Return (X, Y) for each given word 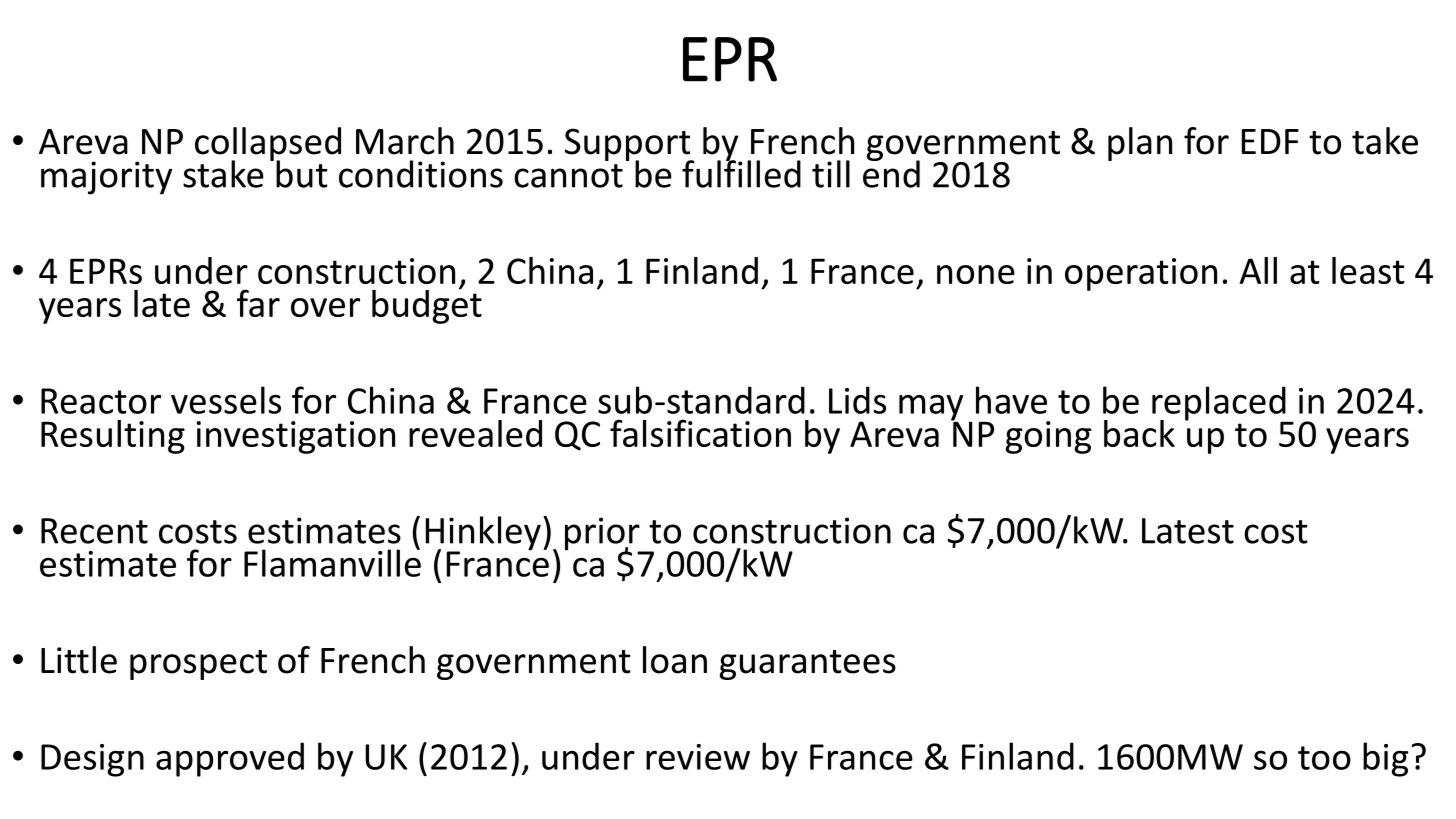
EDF (1270, 141)
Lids (857, 400)
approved (230, 759)
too (1324, 758)
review (698, 757)
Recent (94, 531)
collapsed (268, 145)
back (1139, 433)
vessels (226, 400)
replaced (1220, 404)
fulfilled (741, 173)
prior (603, 535)
